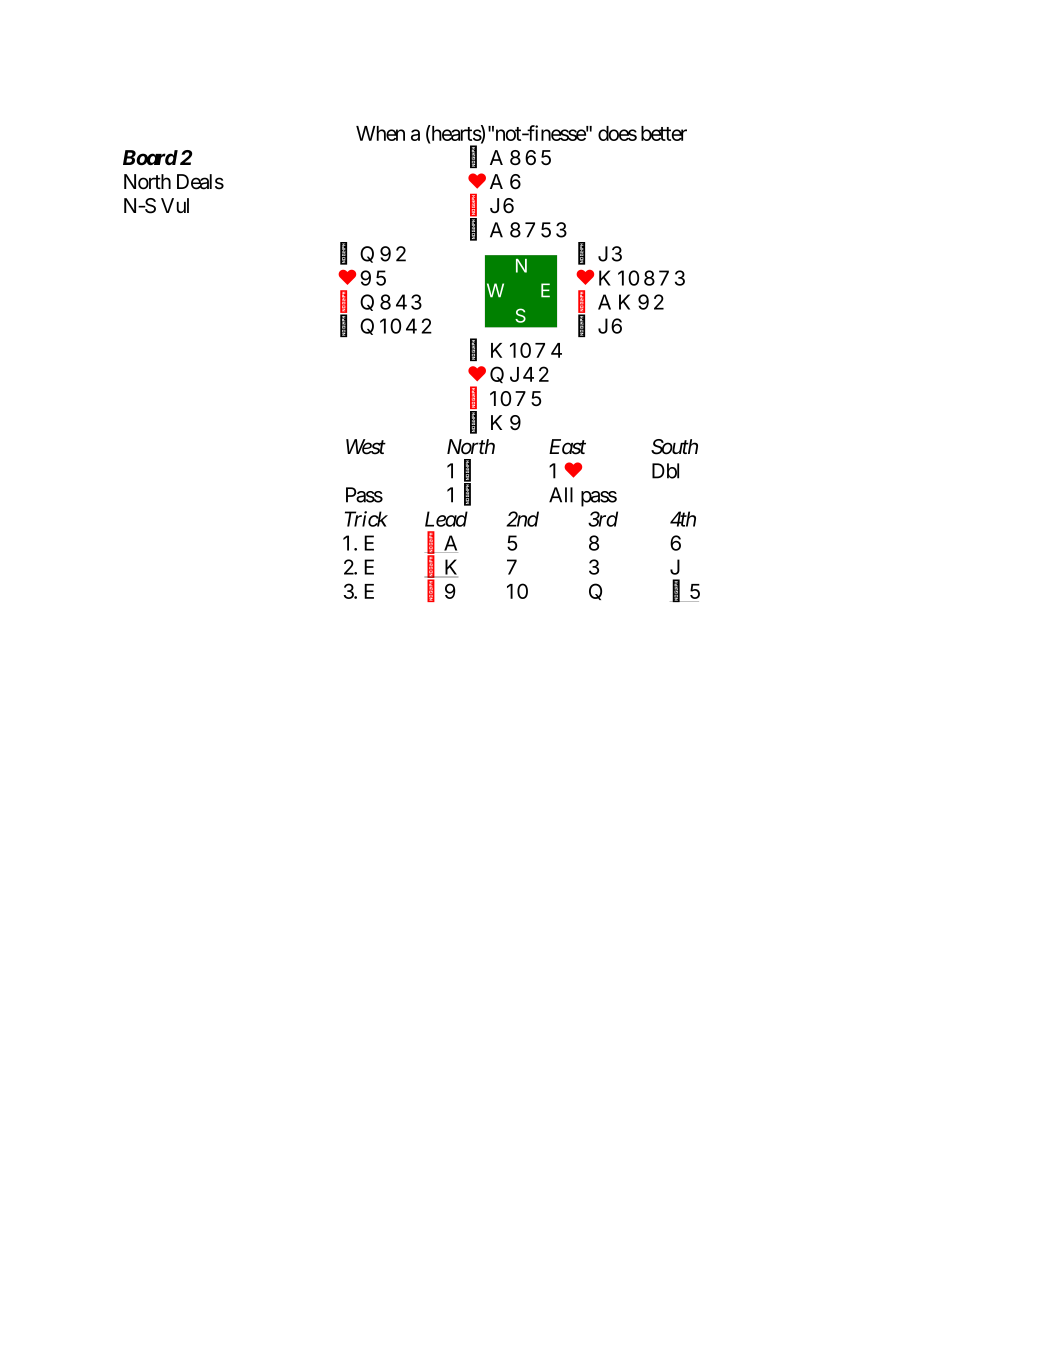  Describe the element at coordinates (150, 158) in the page. I see `Board` at that location.
